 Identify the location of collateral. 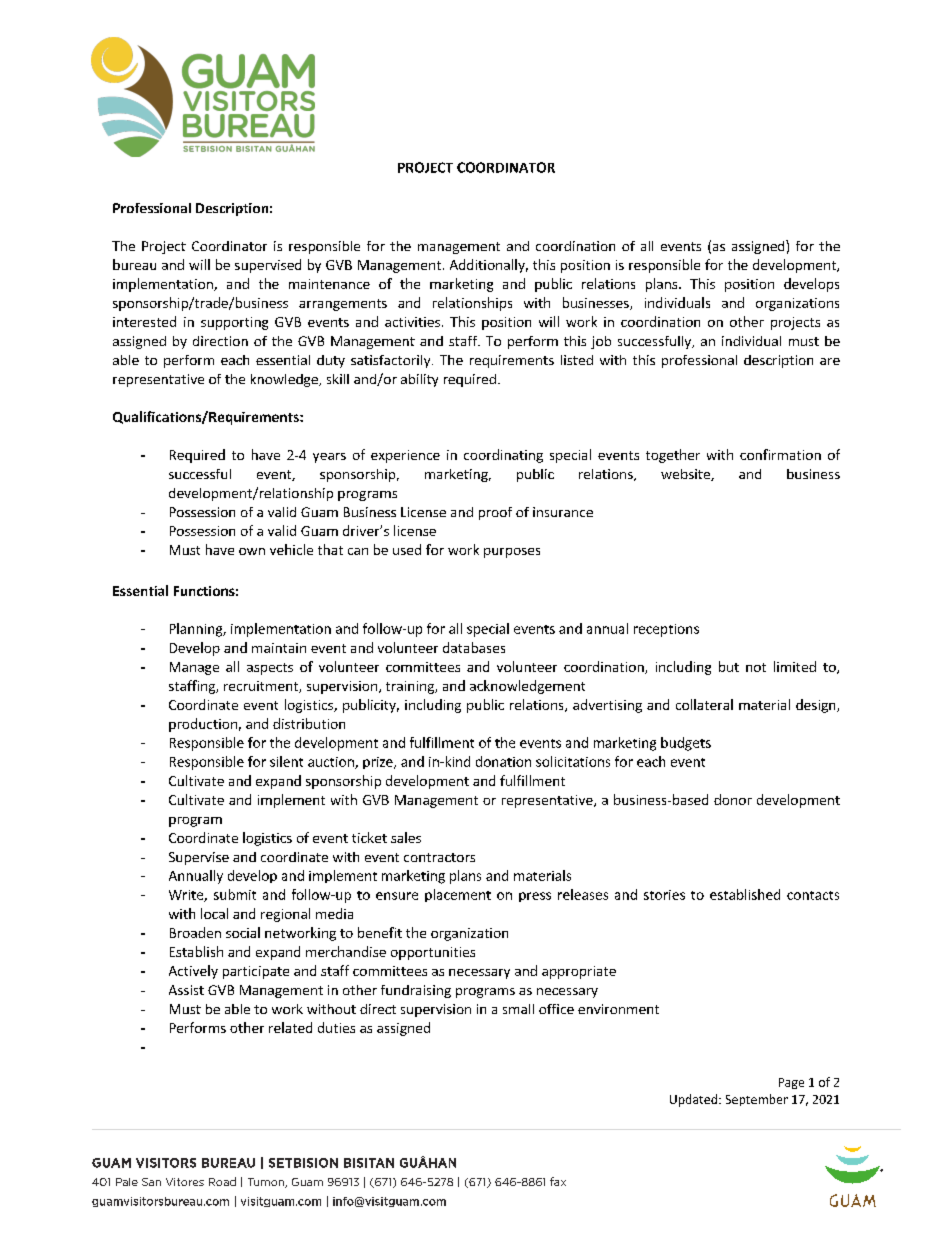
(704, 704).
